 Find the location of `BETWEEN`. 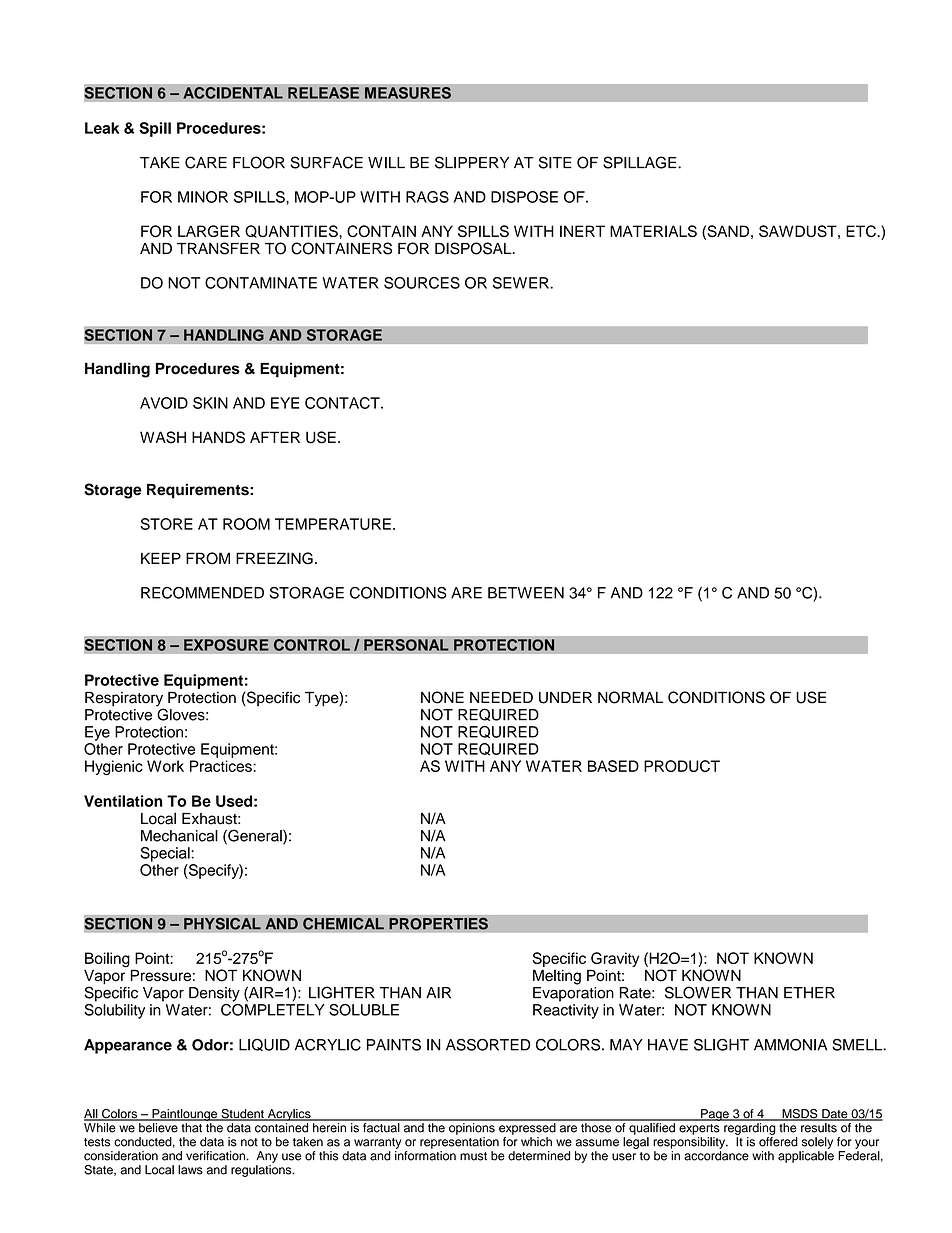

BETWEEN is located at coordinates (526, 593).
